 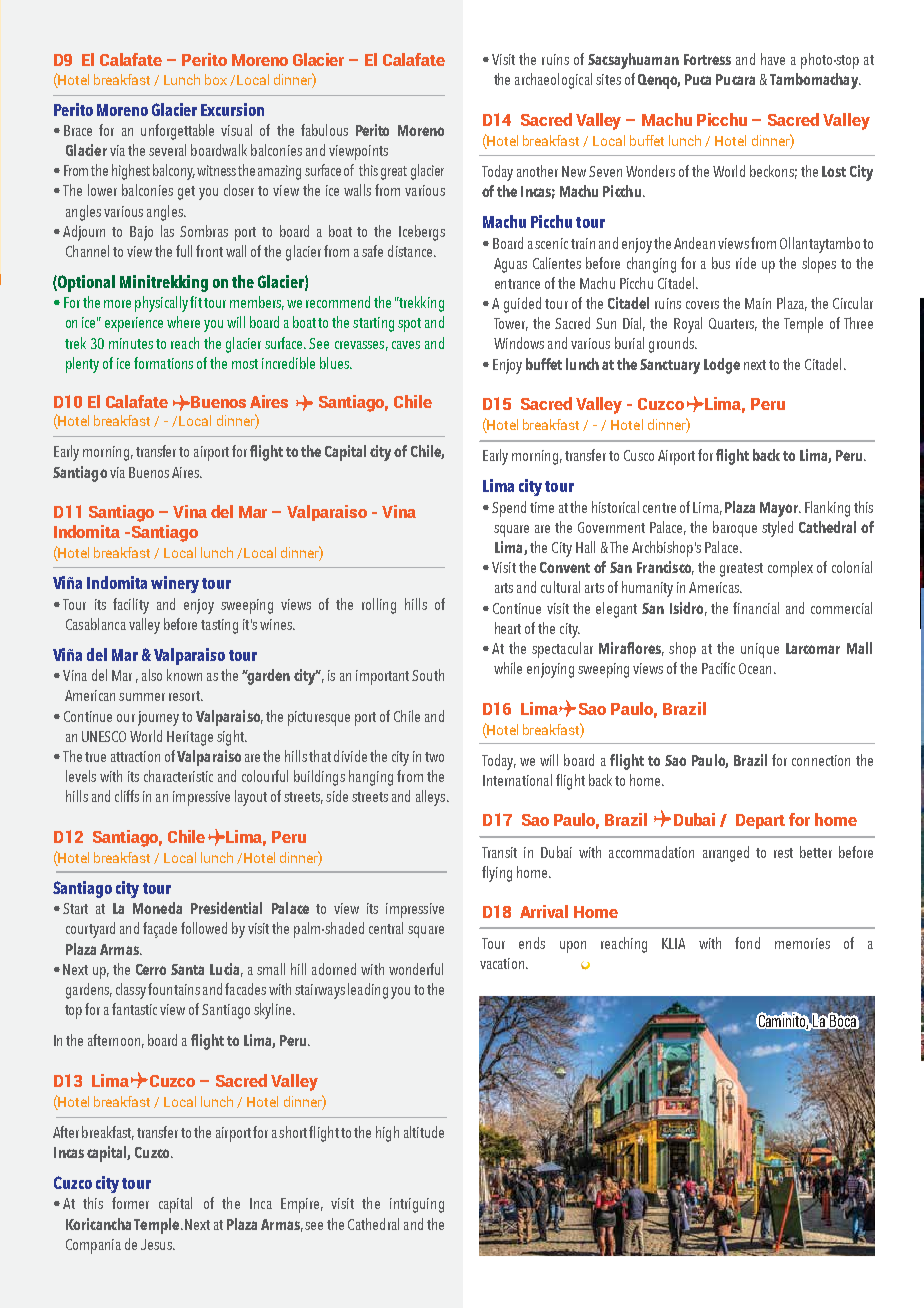 I want to click on box, so click(x=216, y=79).
